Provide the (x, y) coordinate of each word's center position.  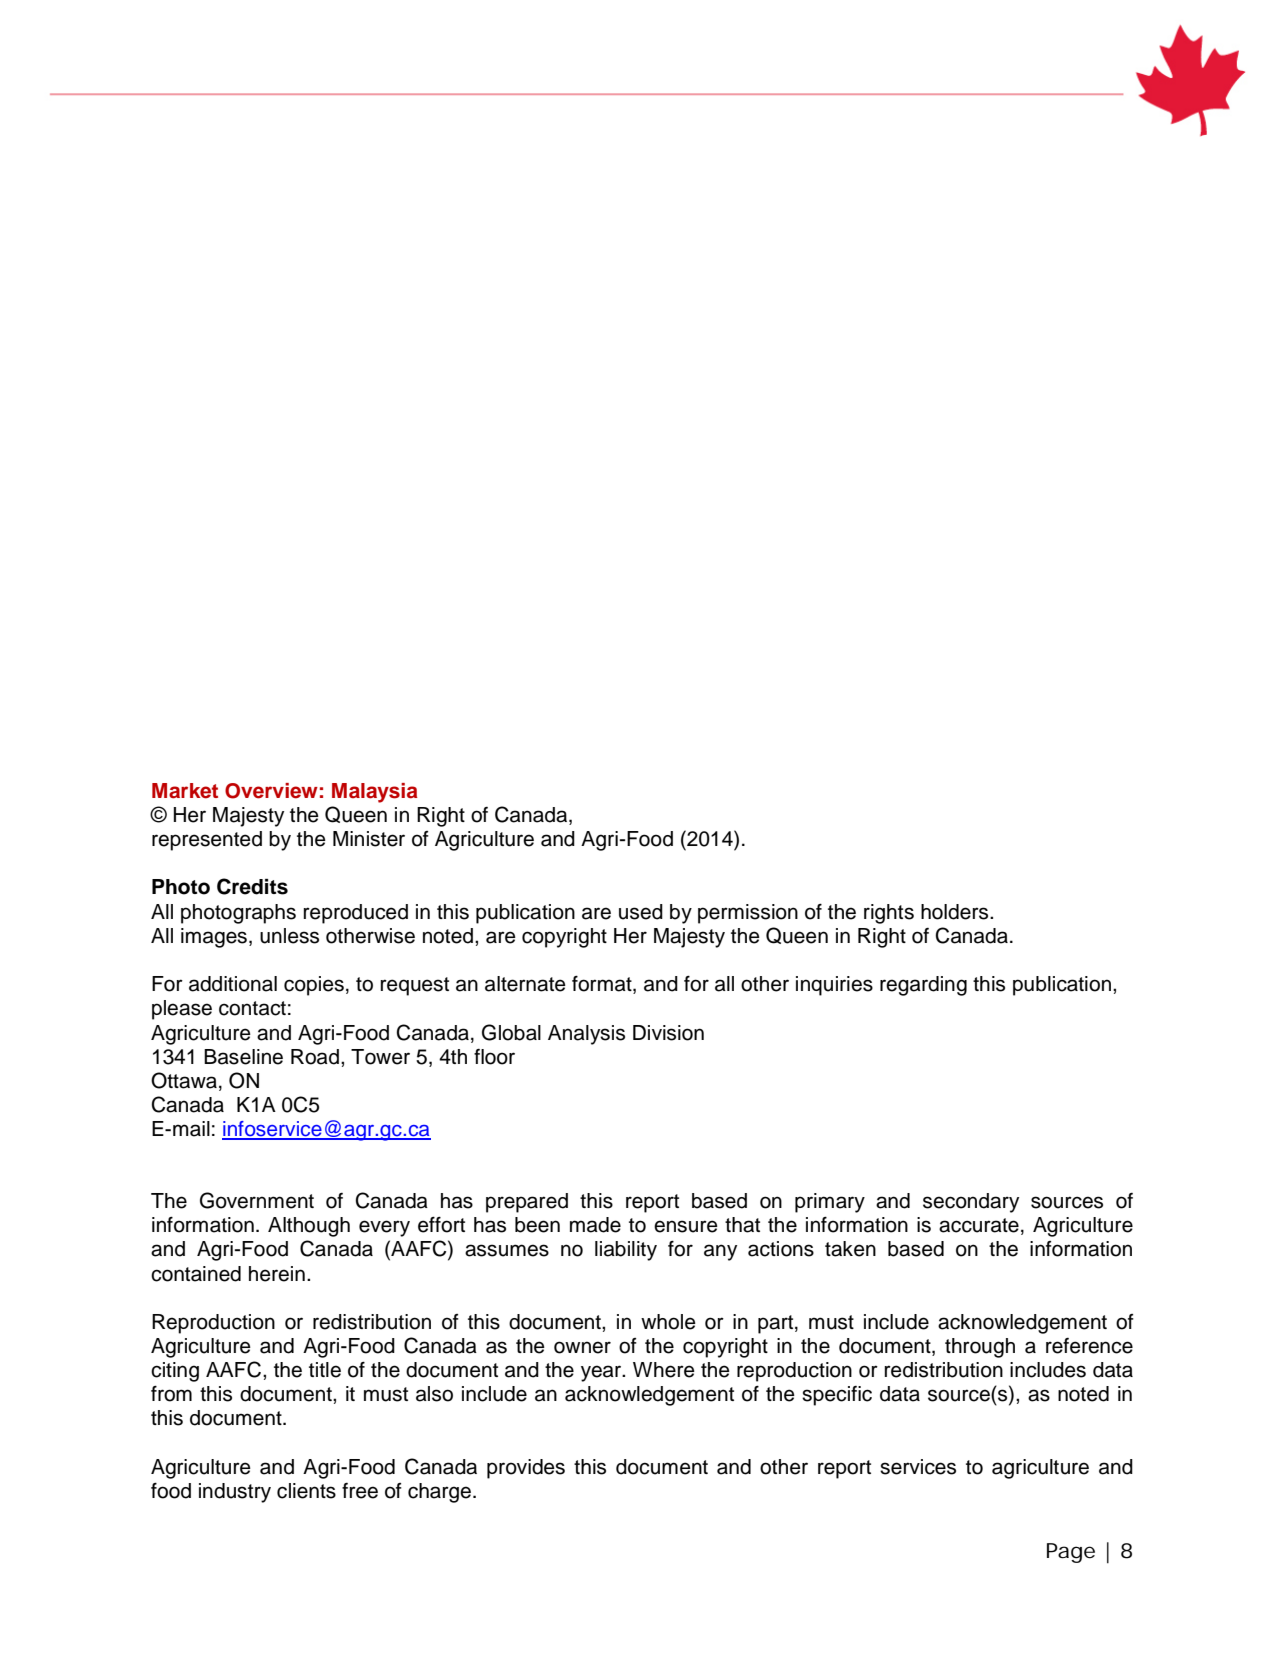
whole (668, 1322)
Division (668, 1033)
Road (315, 1057)
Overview (271, 791)
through (980, 1348)
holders (956, 912)
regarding (923, 986)
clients (306, 1491)
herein (277, 1274)
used (641, 912)
